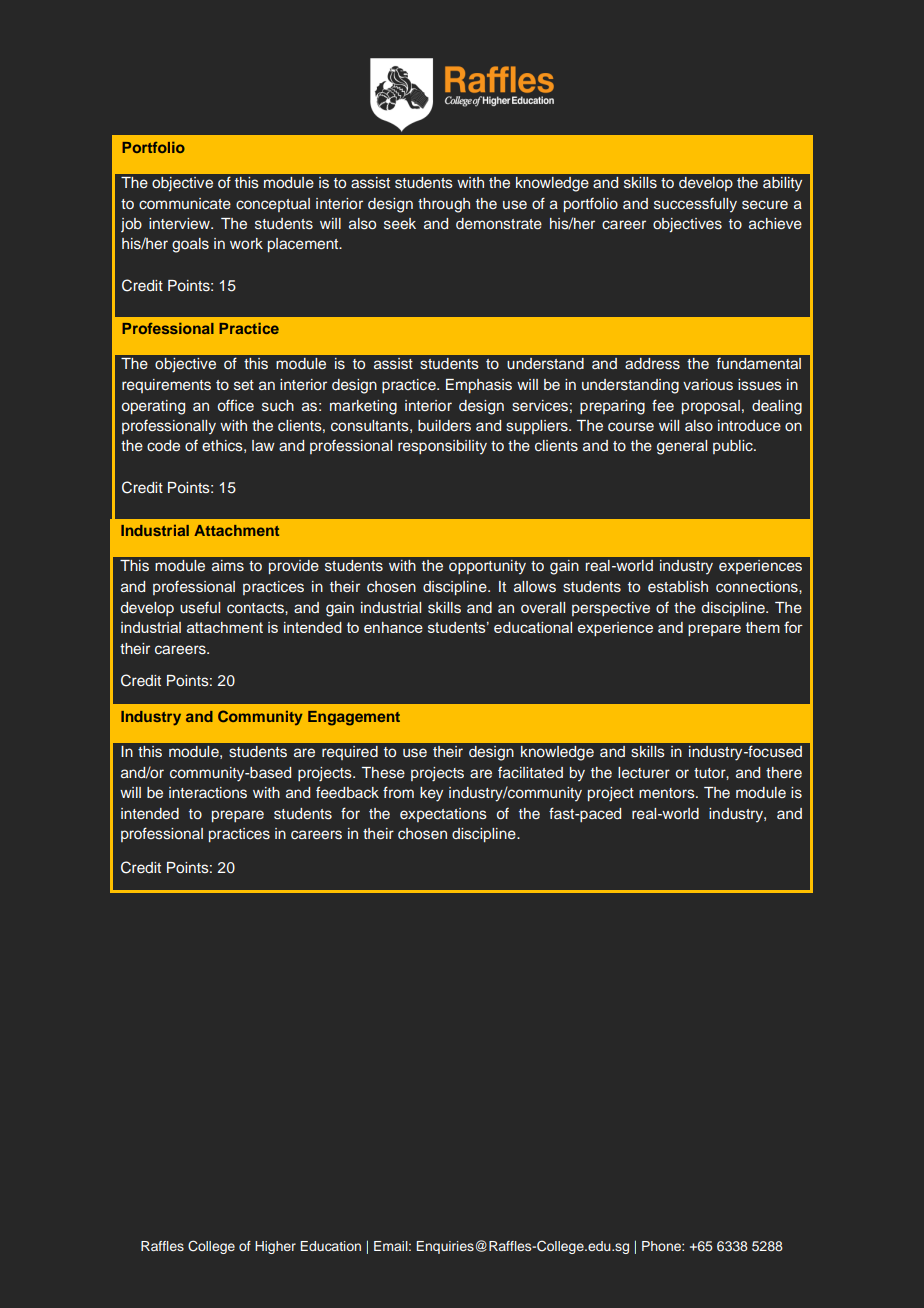 The height and width of the screenshot is (1308, 924). I want to click on aims, so click(228, 566).
